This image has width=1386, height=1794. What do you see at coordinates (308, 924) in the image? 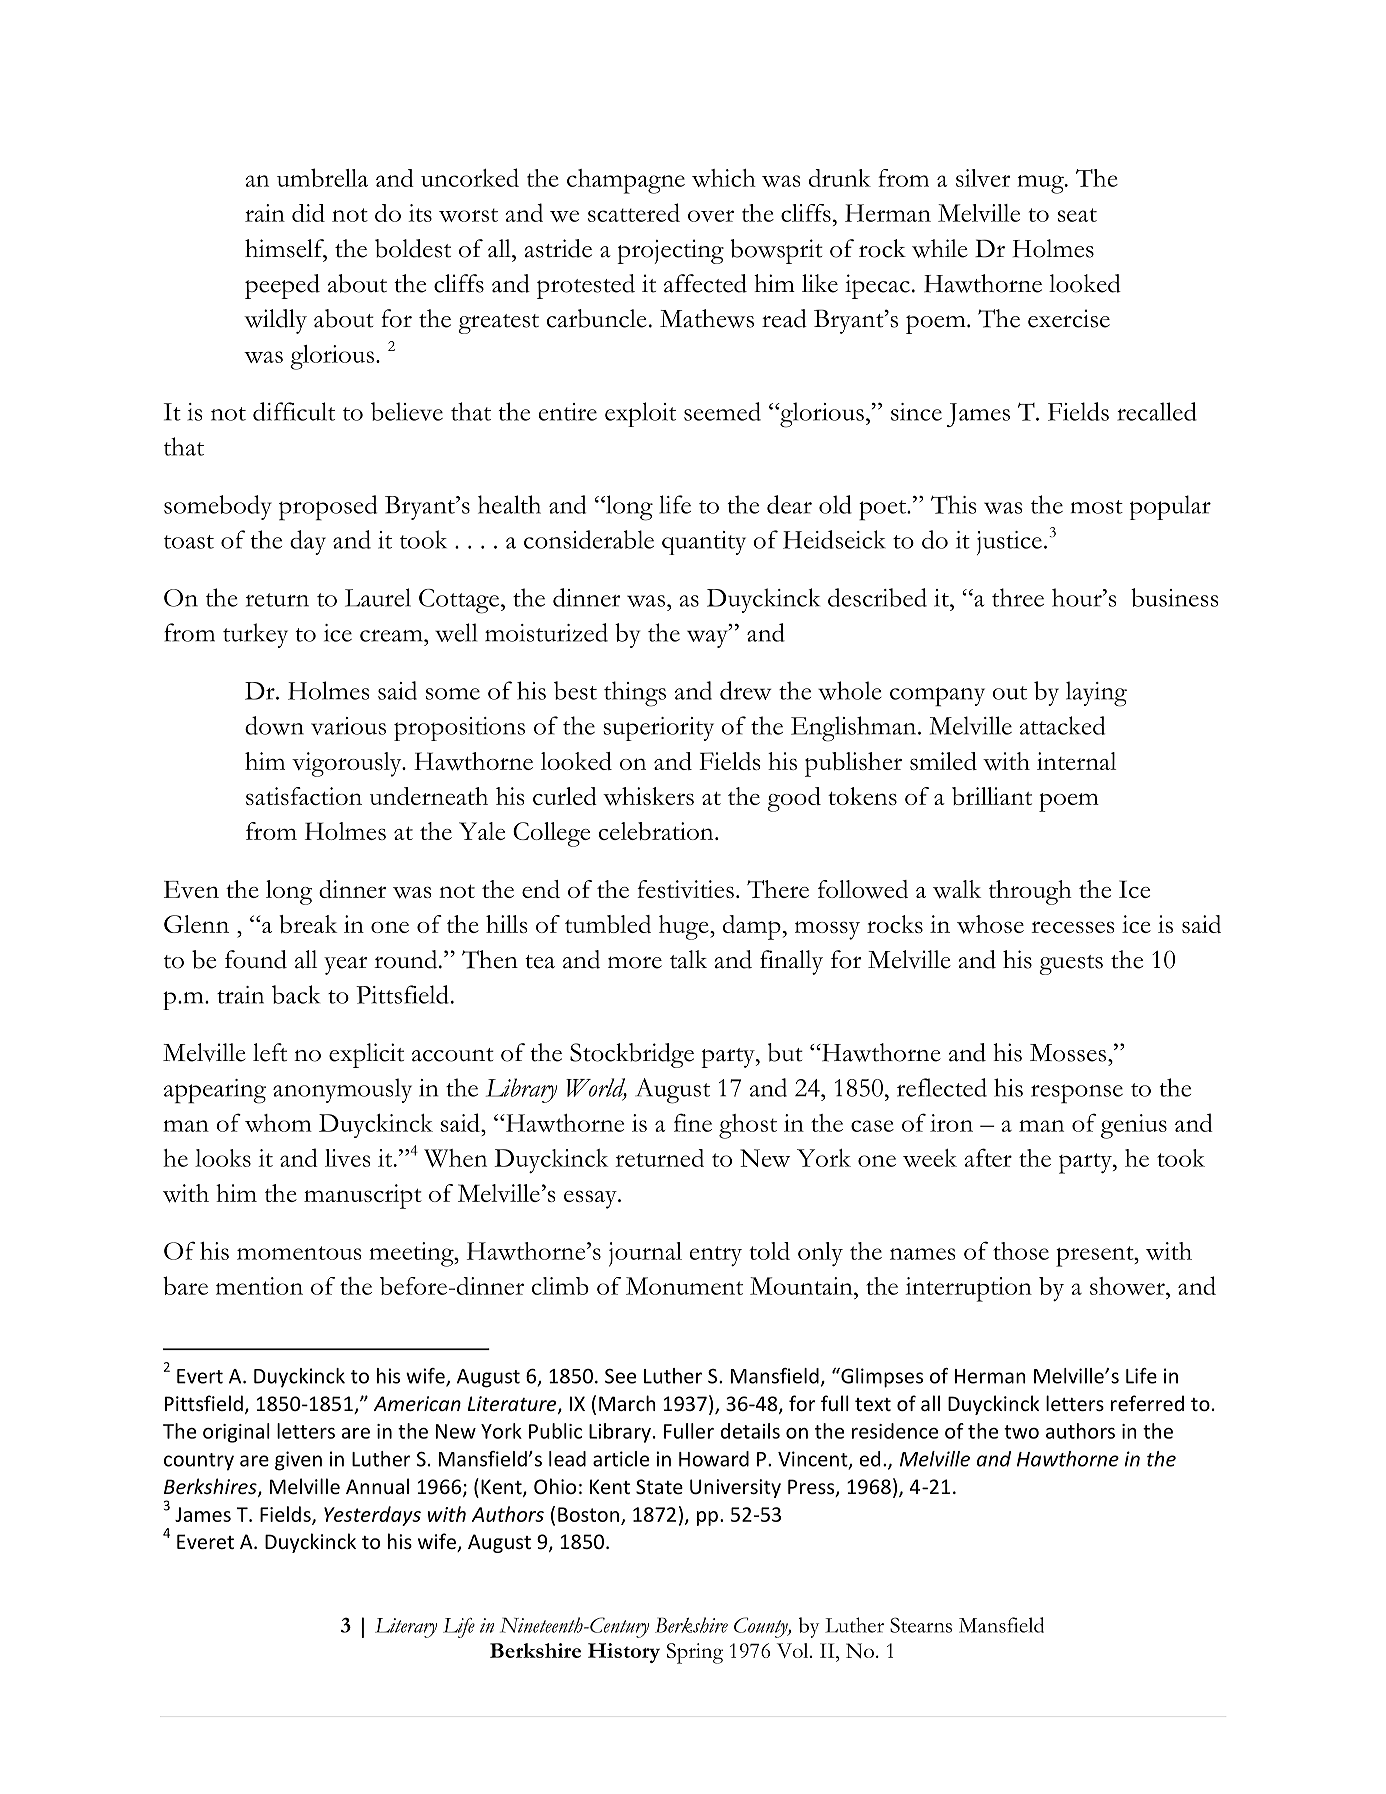
I see `break` at bounding box center [308, 924].
